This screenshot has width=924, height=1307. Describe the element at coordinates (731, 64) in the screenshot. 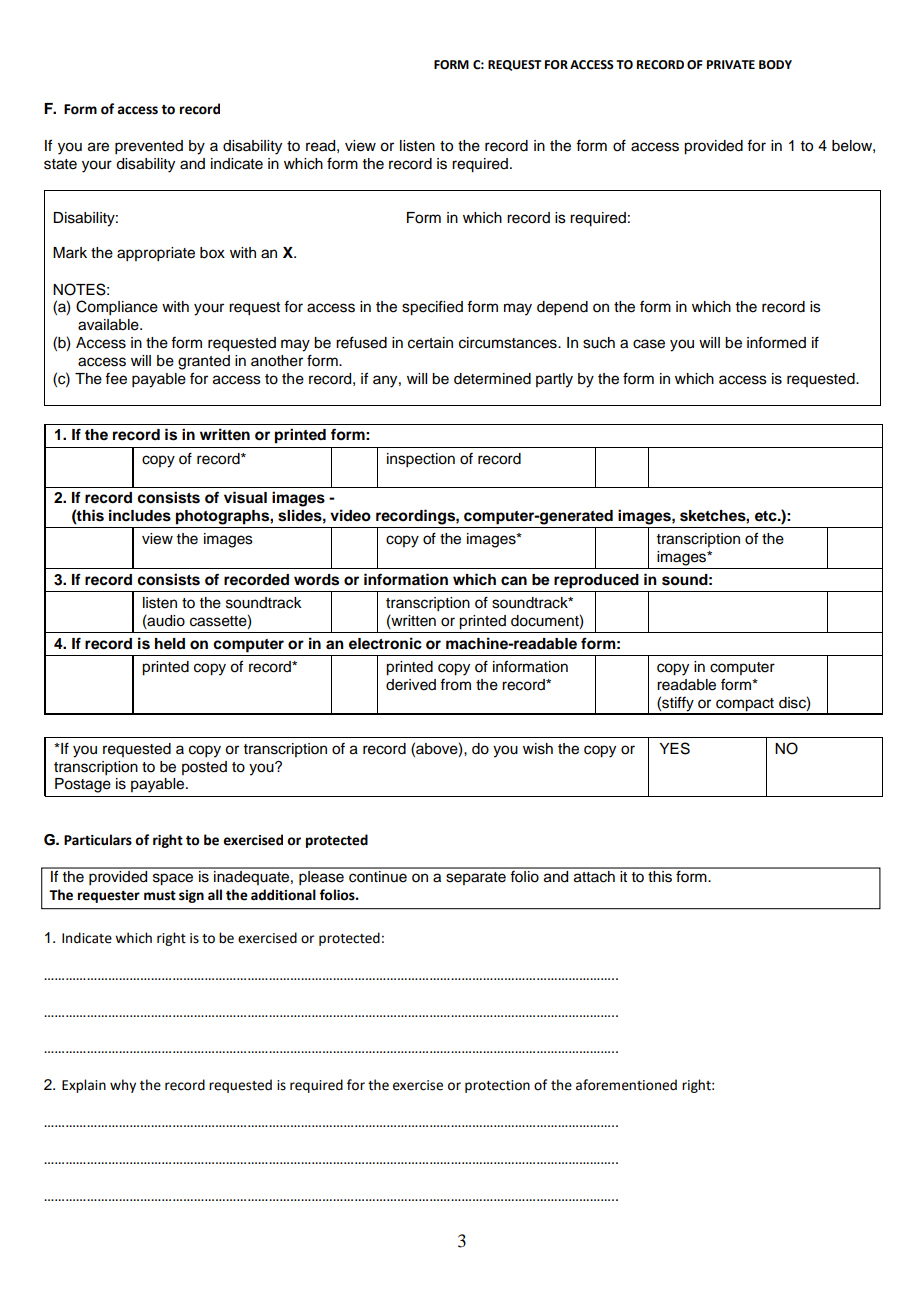

I see `PRIVATE` at that location.
